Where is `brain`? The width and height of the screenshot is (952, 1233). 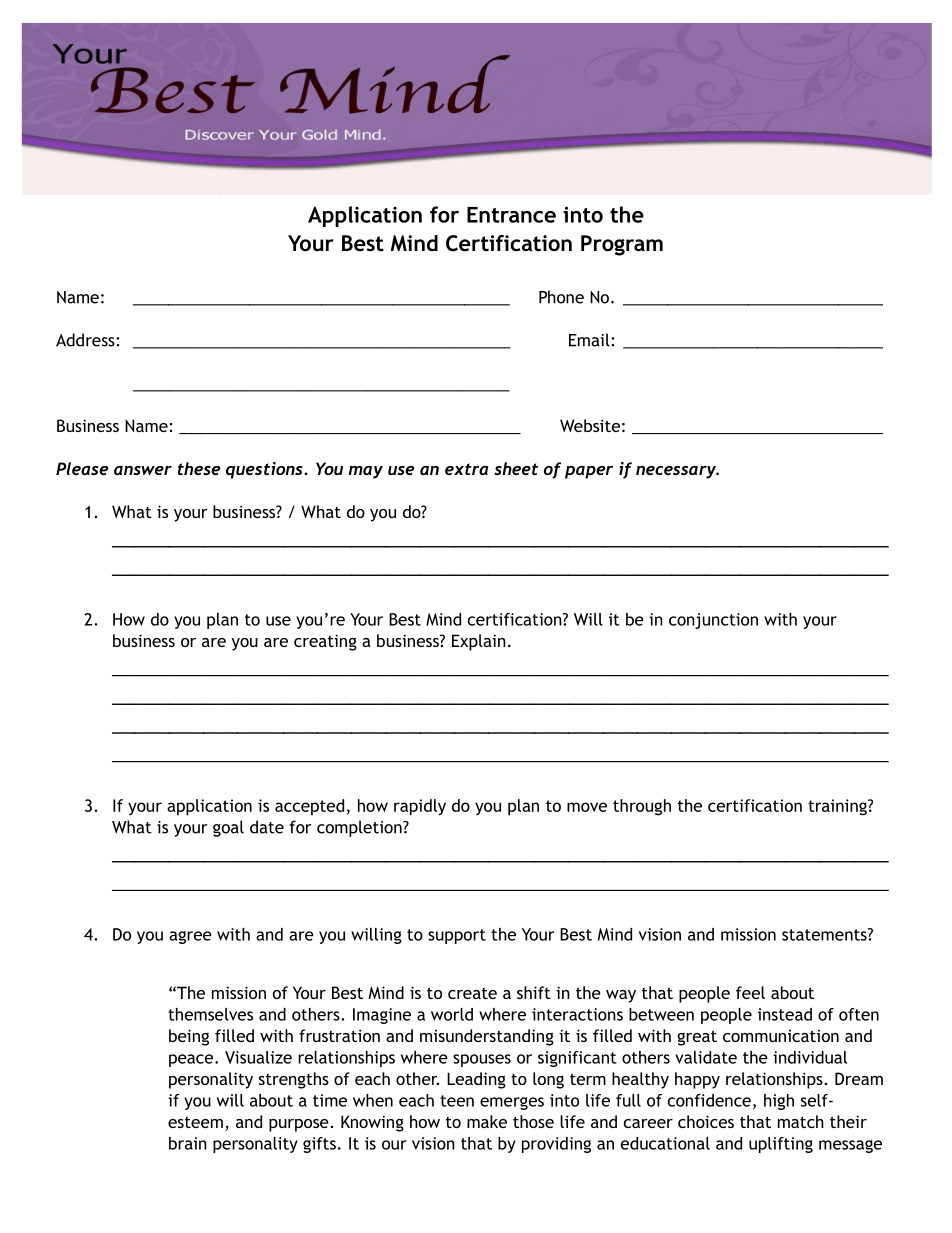
brain is located at coordinates (188, 1143).
